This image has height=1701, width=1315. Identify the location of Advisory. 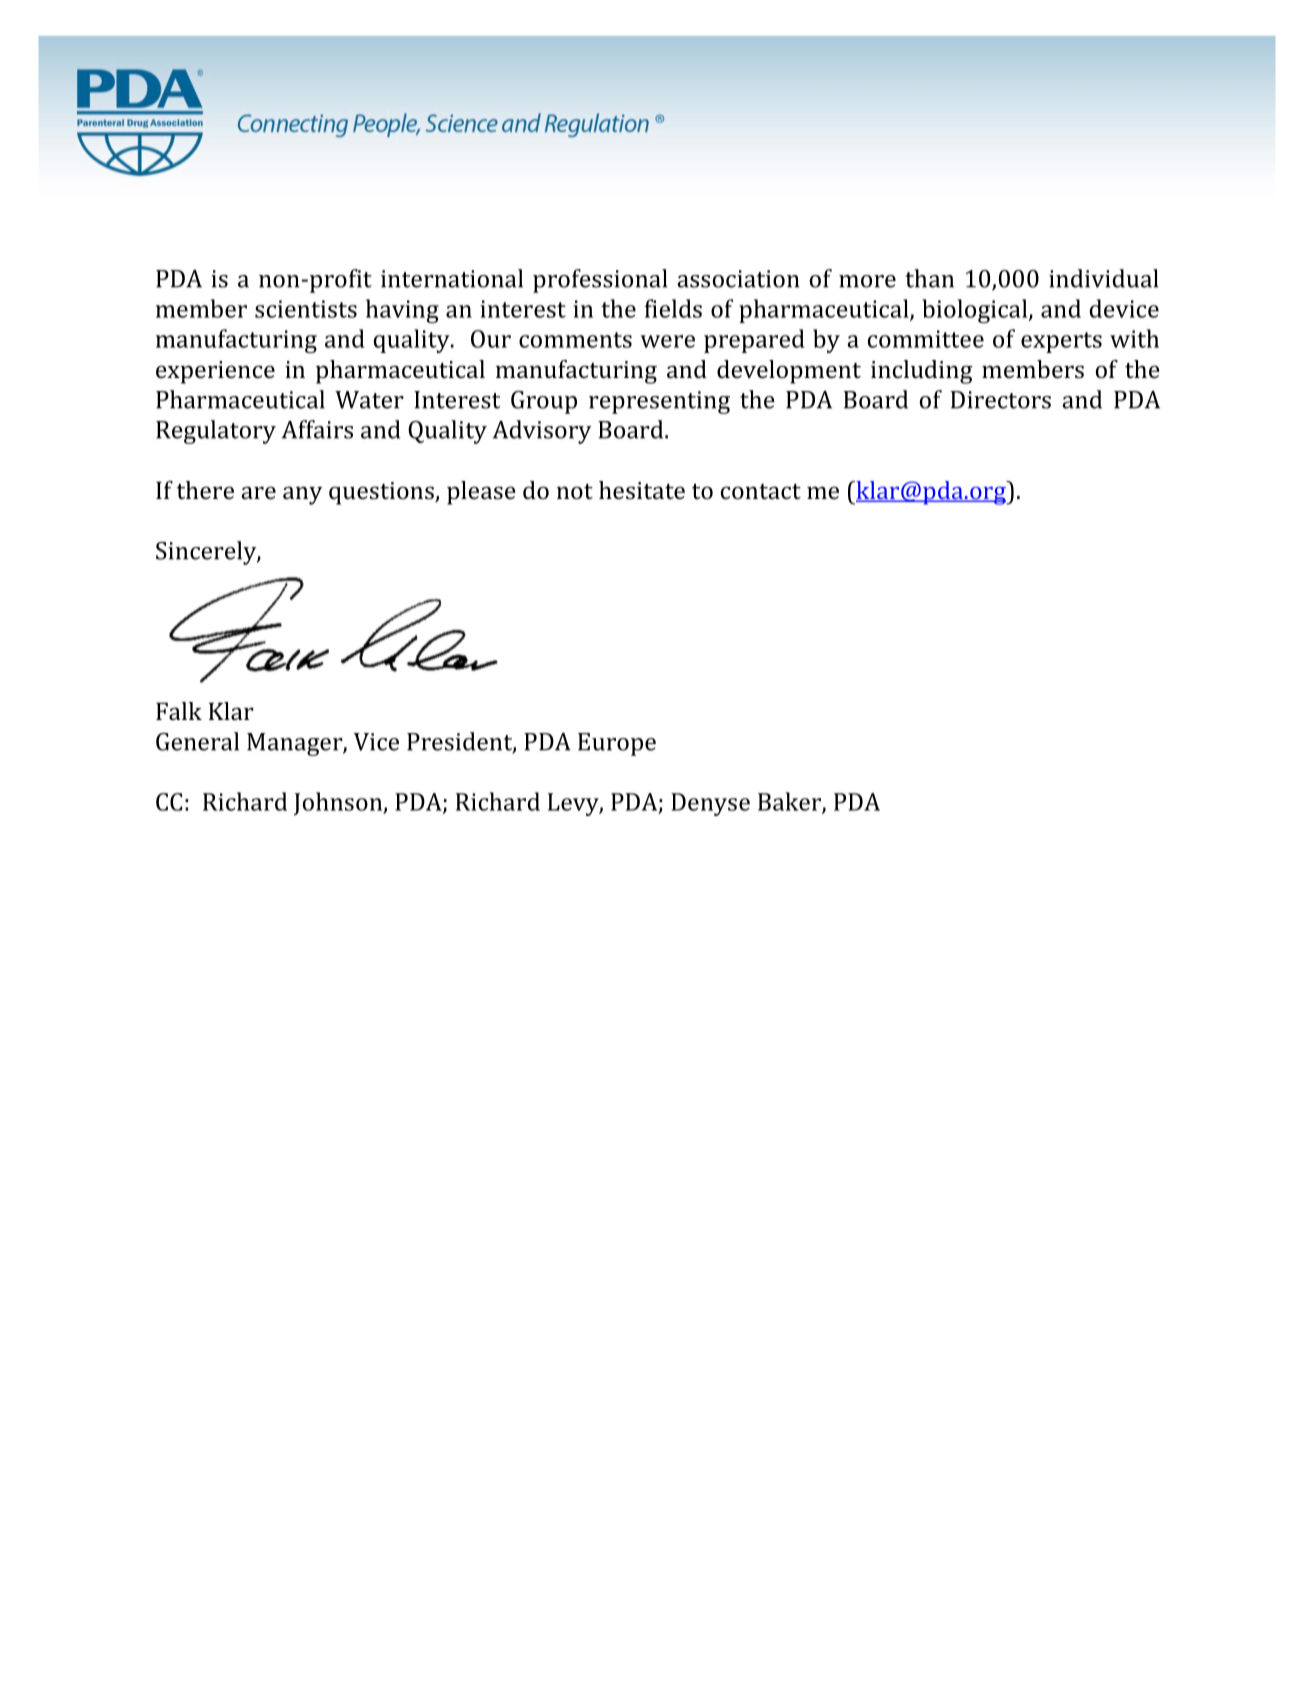
(542, 432).
